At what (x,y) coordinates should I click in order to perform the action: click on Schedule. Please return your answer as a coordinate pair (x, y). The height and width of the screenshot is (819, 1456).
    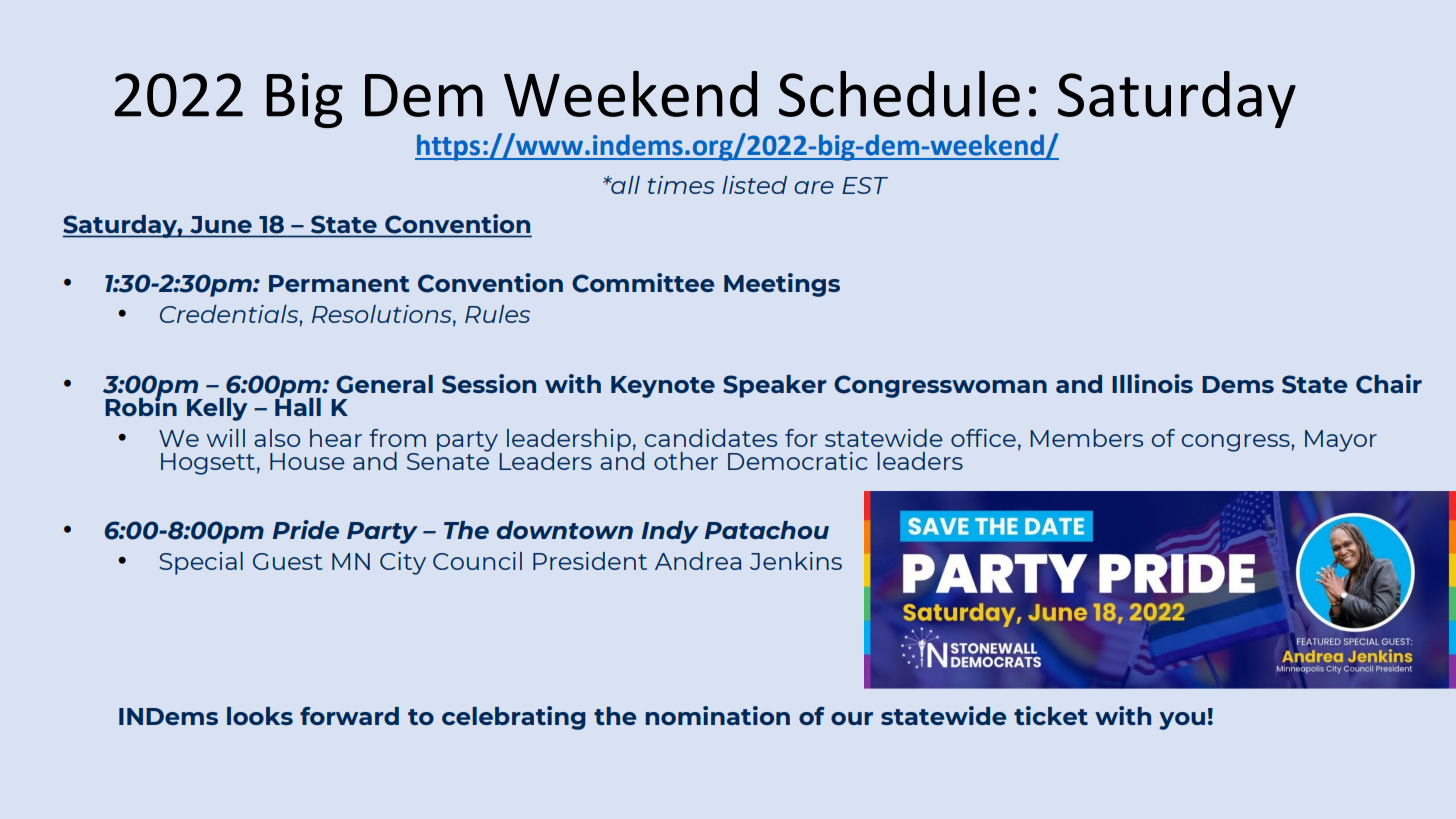
    Looking at the image, I should click on (899, 94).
